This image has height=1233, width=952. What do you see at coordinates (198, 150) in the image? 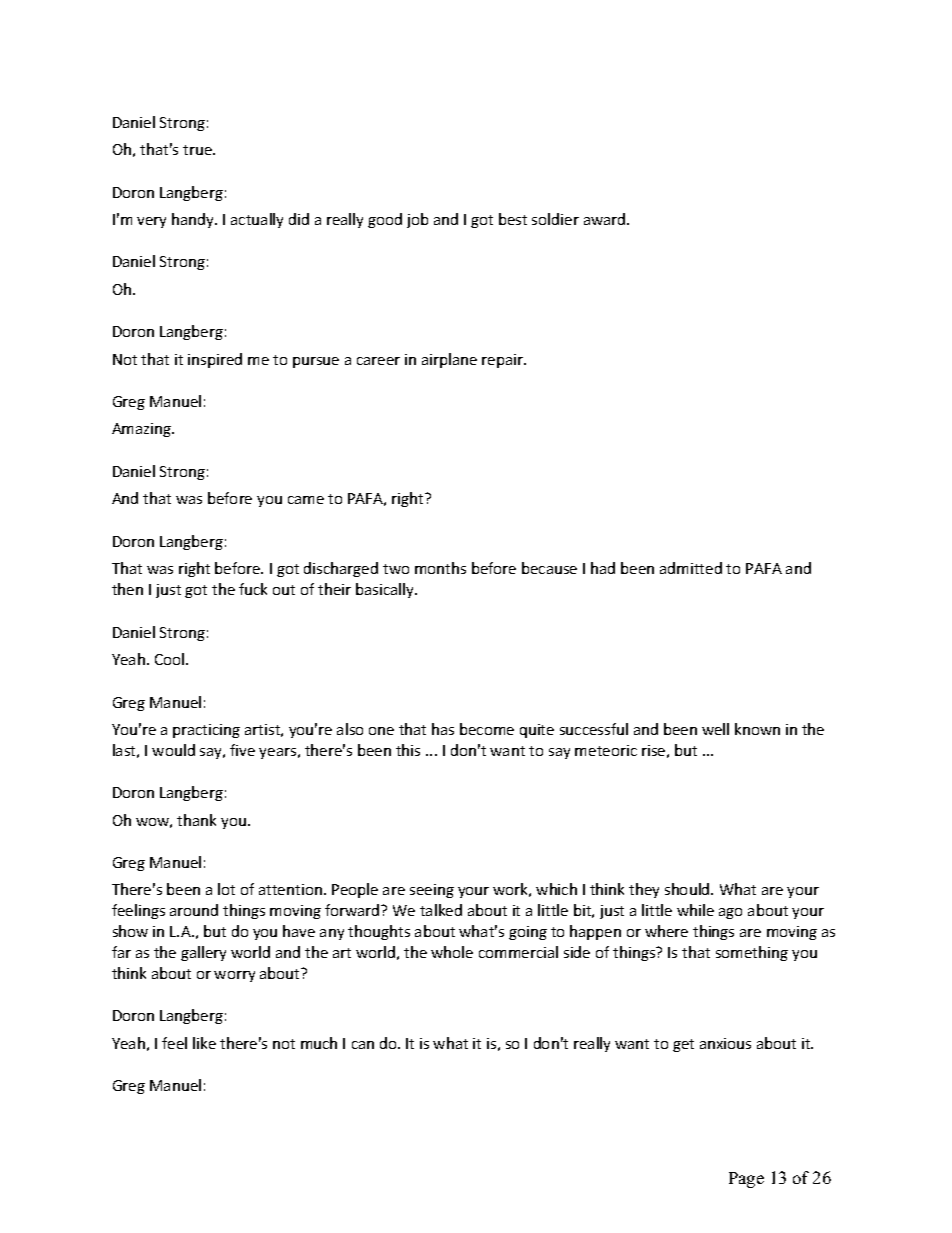
I see `true` at bounding box center [198, 150].
